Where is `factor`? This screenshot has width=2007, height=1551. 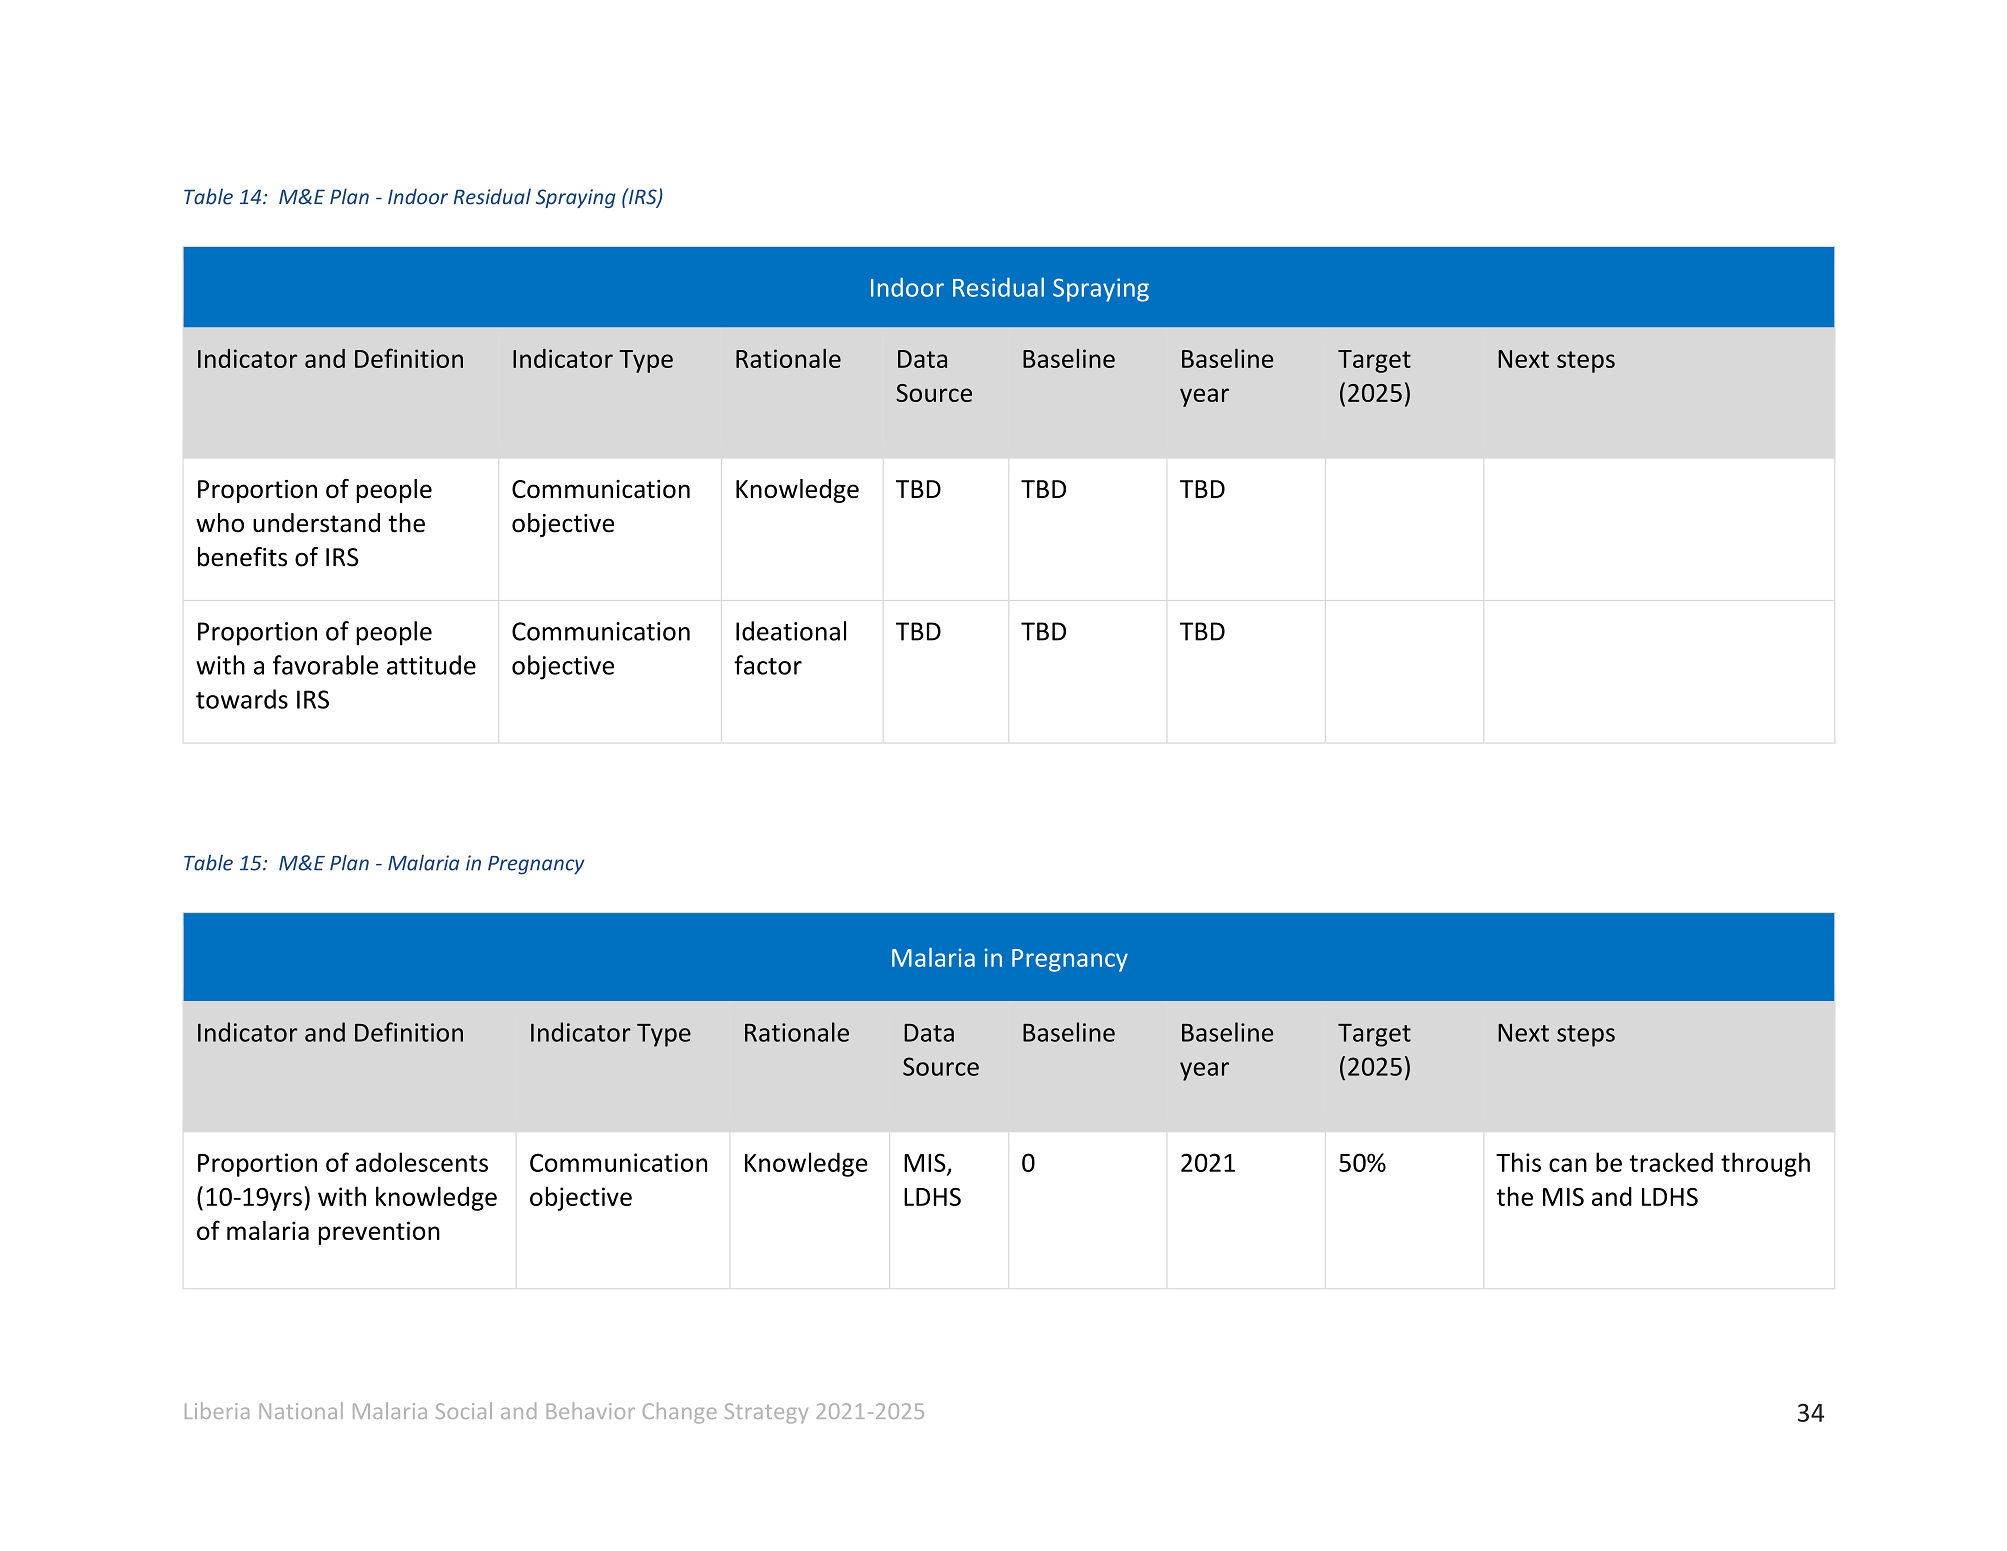
factor is located at coordinates (768, 665).
